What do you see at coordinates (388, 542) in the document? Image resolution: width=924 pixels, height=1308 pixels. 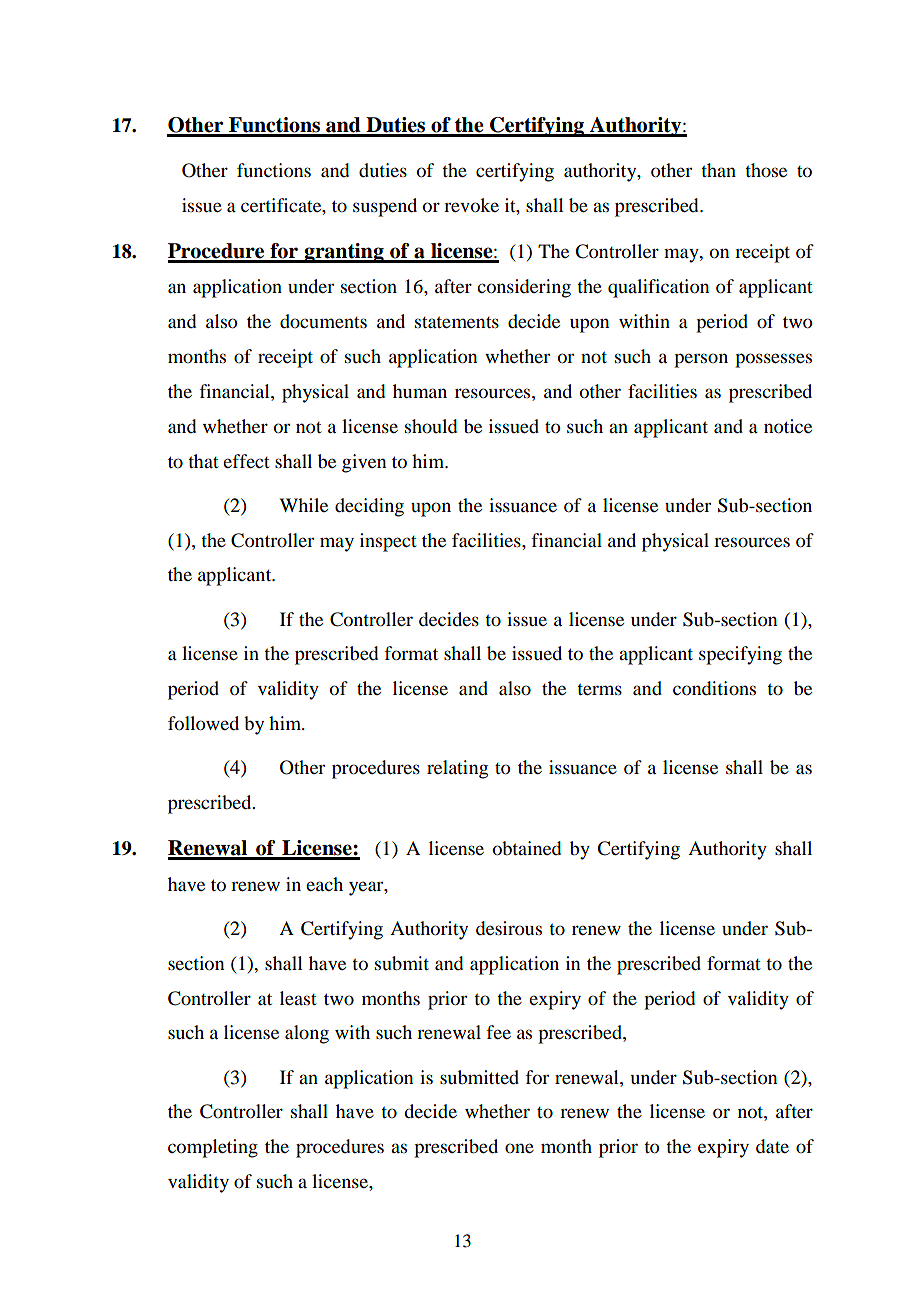 I see `inspect` at bounding box center [388, 542].
